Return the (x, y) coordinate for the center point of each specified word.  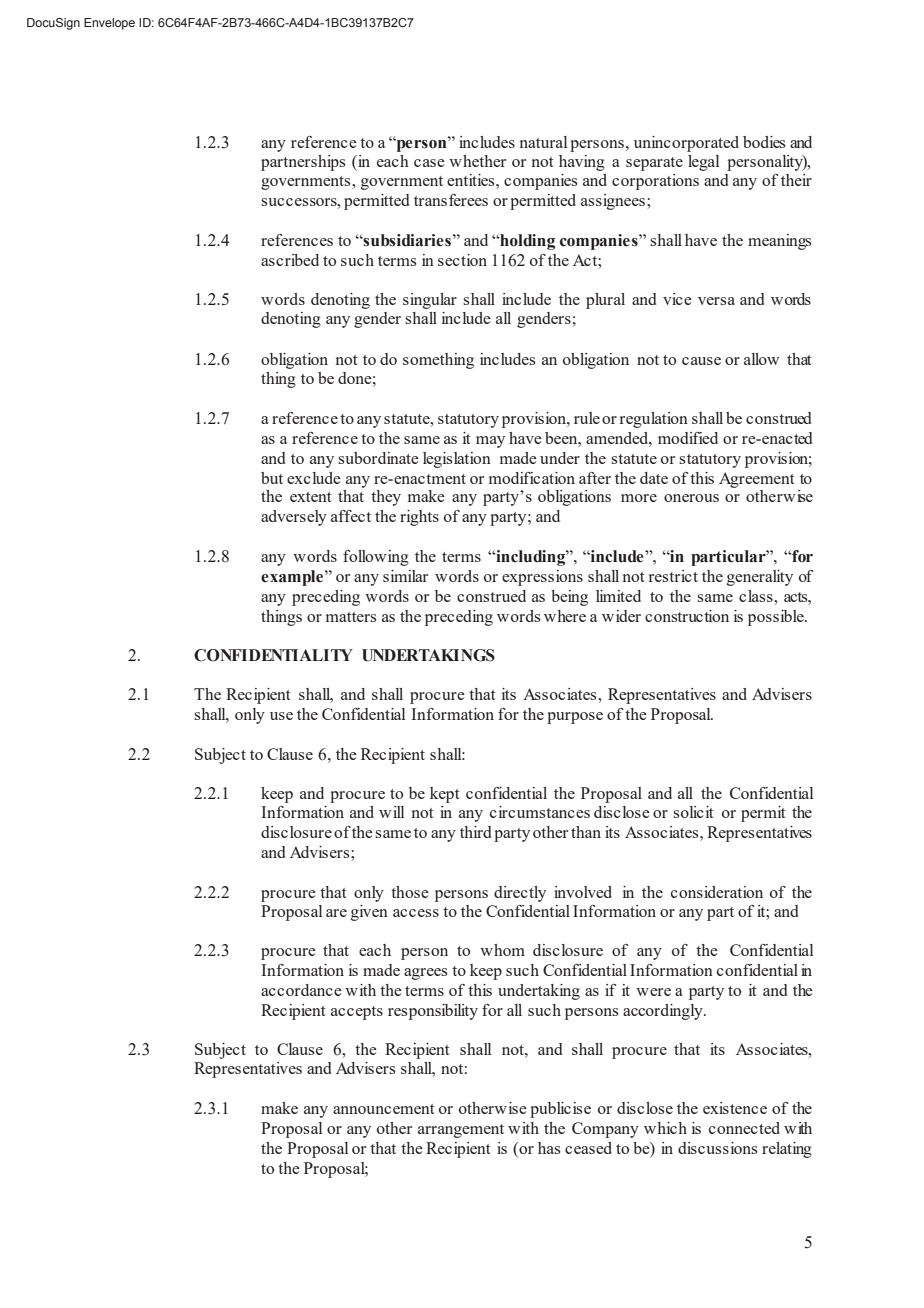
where (565, 616)
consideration (717, 892)
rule (587, 418)
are (336, 913)
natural (543, 142)
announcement (384, 1109)
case (429, 163)
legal (703, 163)
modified (688, 438)
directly (520, 894)
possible (777, 618)
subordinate (378, 458)
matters (351, 617)
